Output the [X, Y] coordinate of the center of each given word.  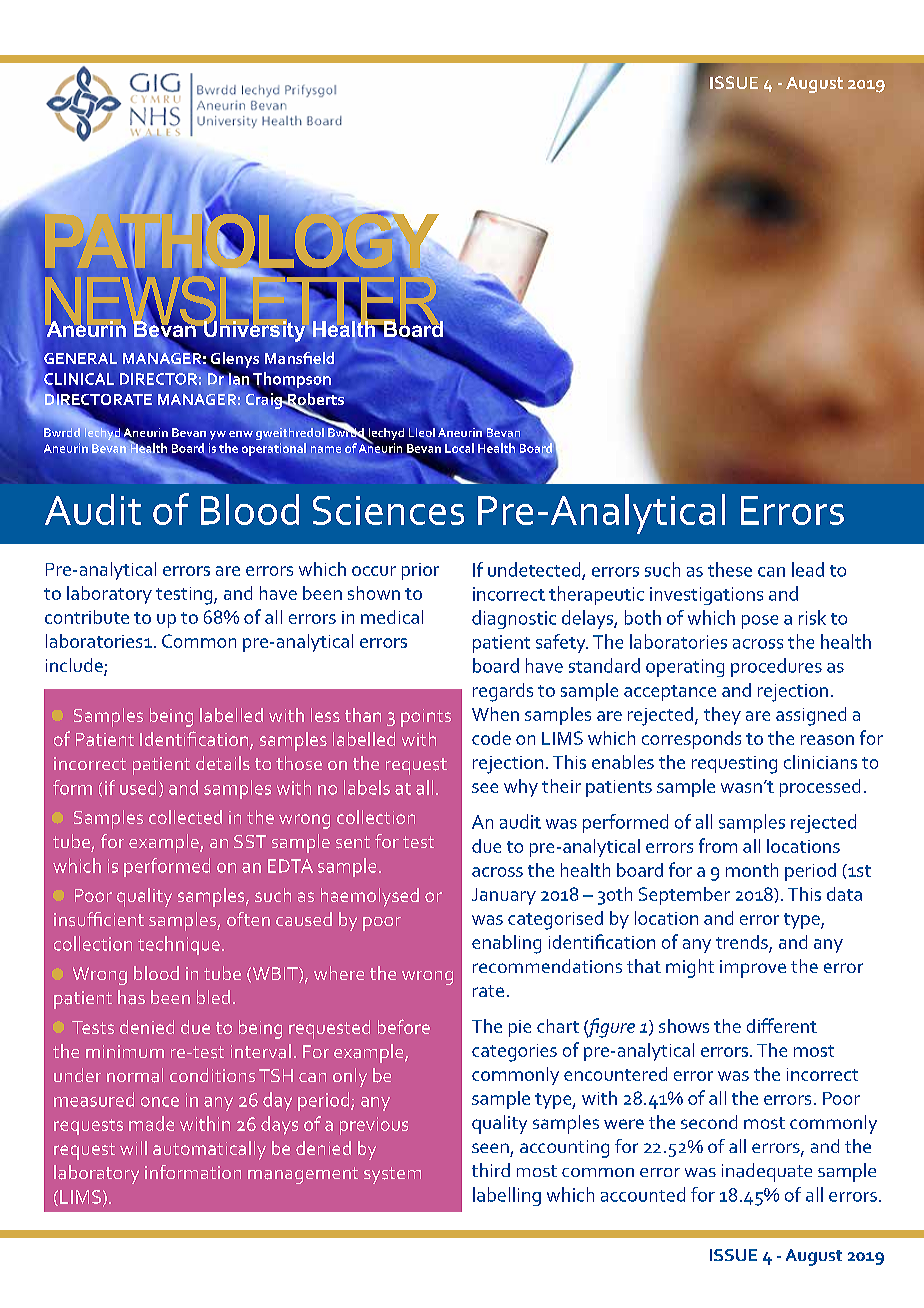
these [730, 569]
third [491, 1170]
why [521, 788]
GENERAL [80, 358]
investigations [706, 596]
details [223, 763]
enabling [506, 944]
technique [179, 945]
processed [820, 788]
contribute [87, 617]
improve [753, 969]
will [133, 1148]
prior [420, 571]
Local [459, 448]
